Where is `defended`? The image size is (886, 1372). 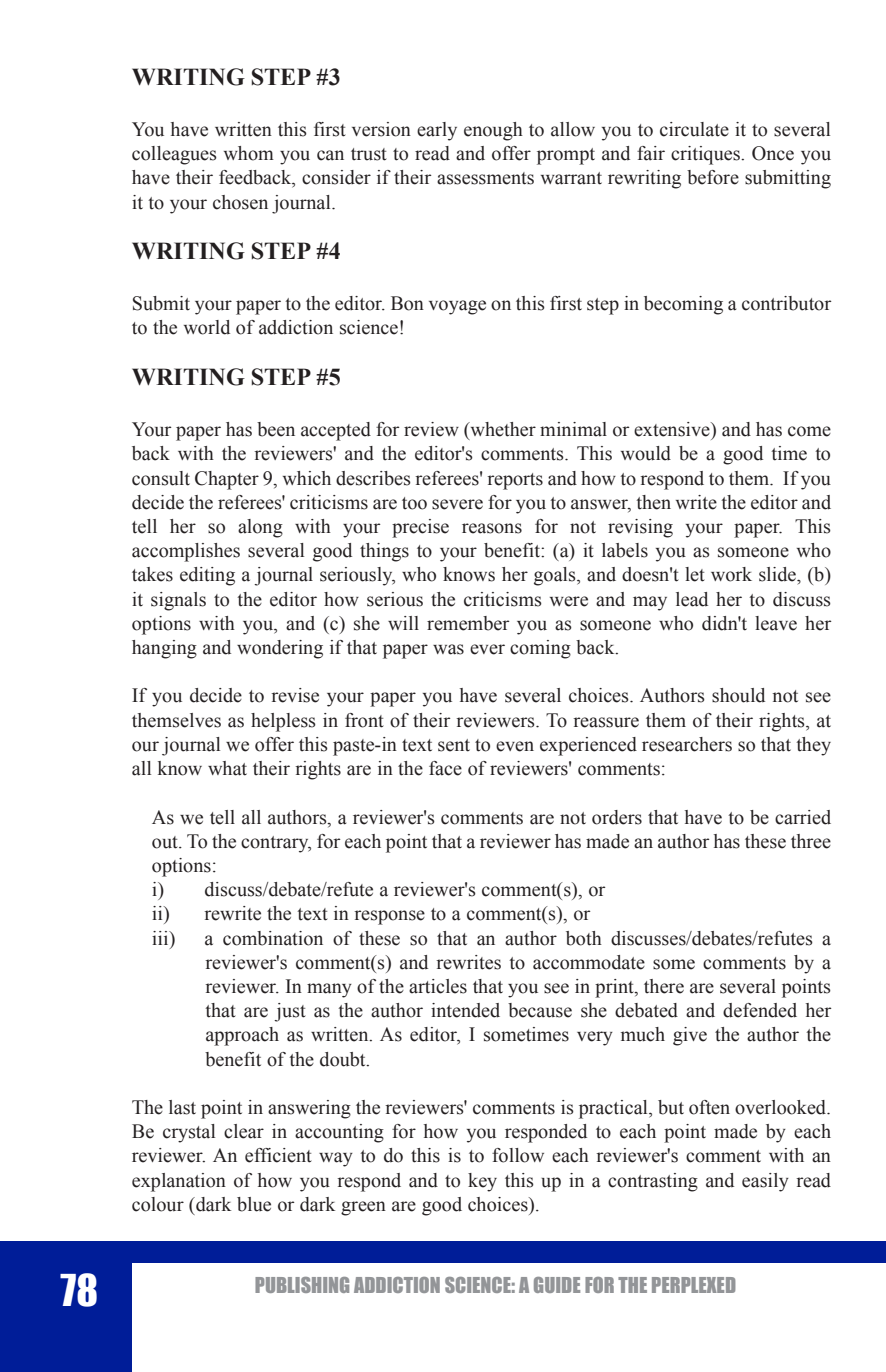 defended is located at coordinates (760, 1010).
